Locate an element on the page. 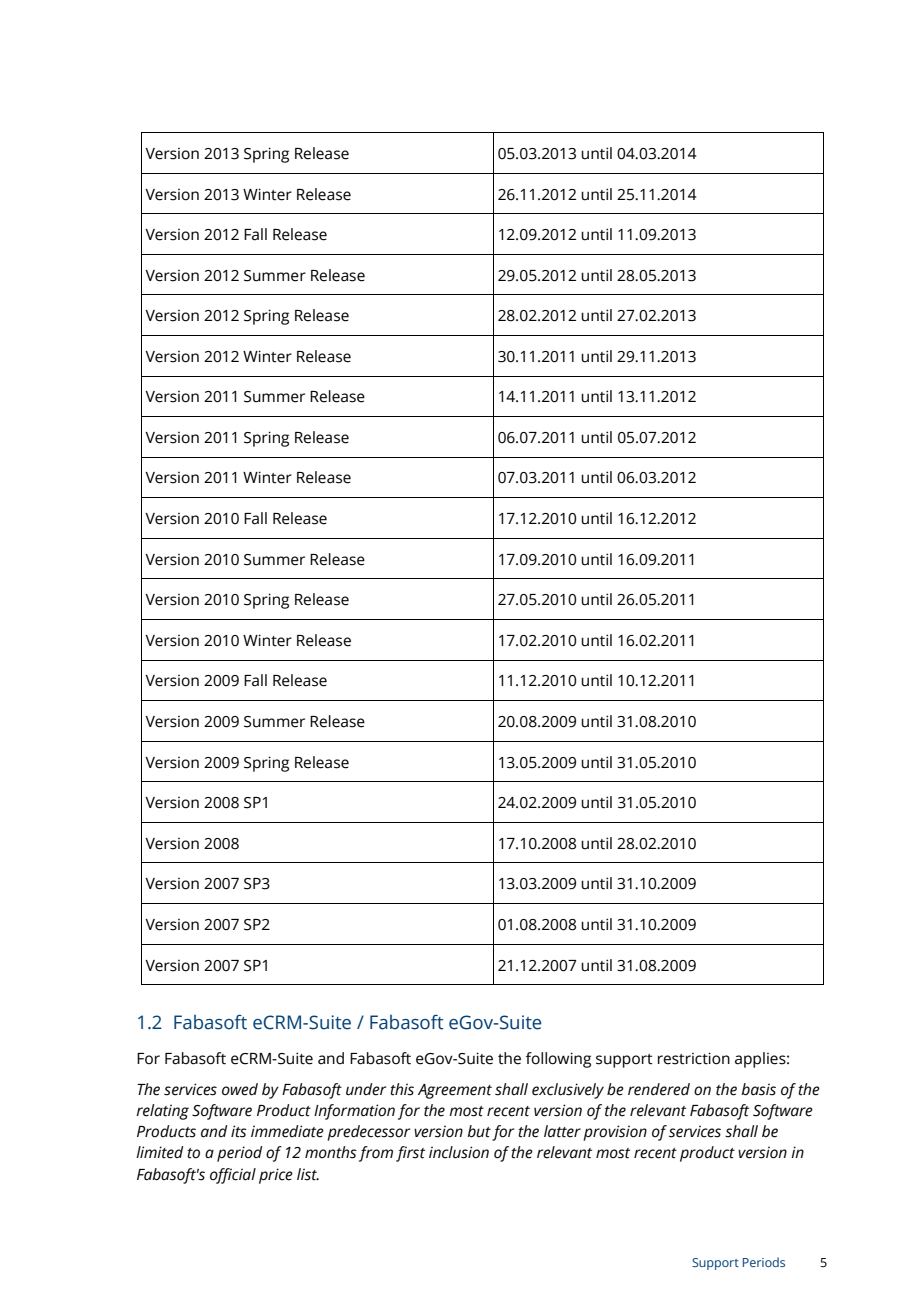  restriction is located at coordinates (694, 1058).
